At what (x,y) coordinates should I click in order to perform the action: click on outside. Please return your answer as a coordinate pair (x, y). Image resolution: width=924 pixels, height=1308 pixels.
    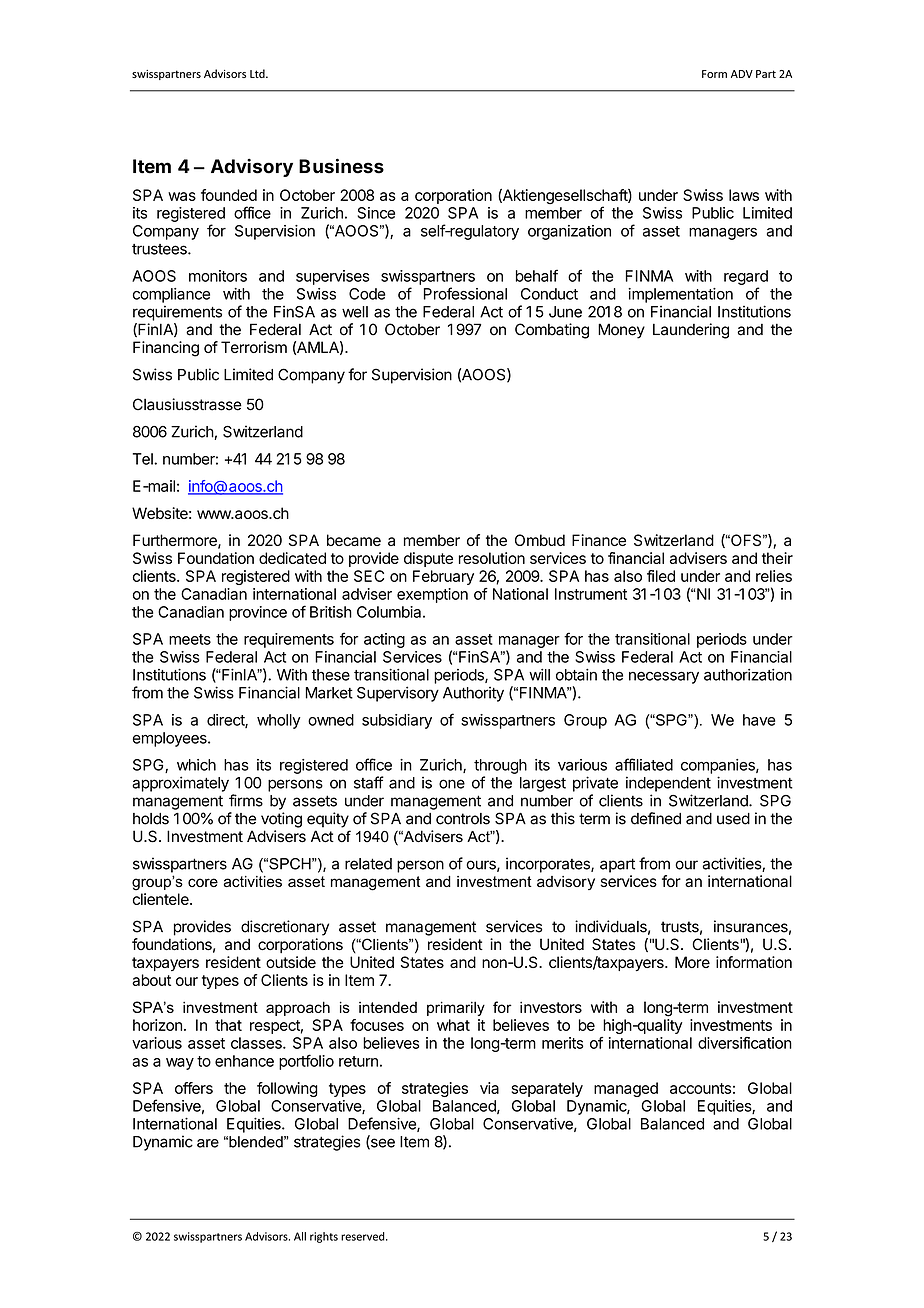
    Looking at the image, I should click on (291, 962).
